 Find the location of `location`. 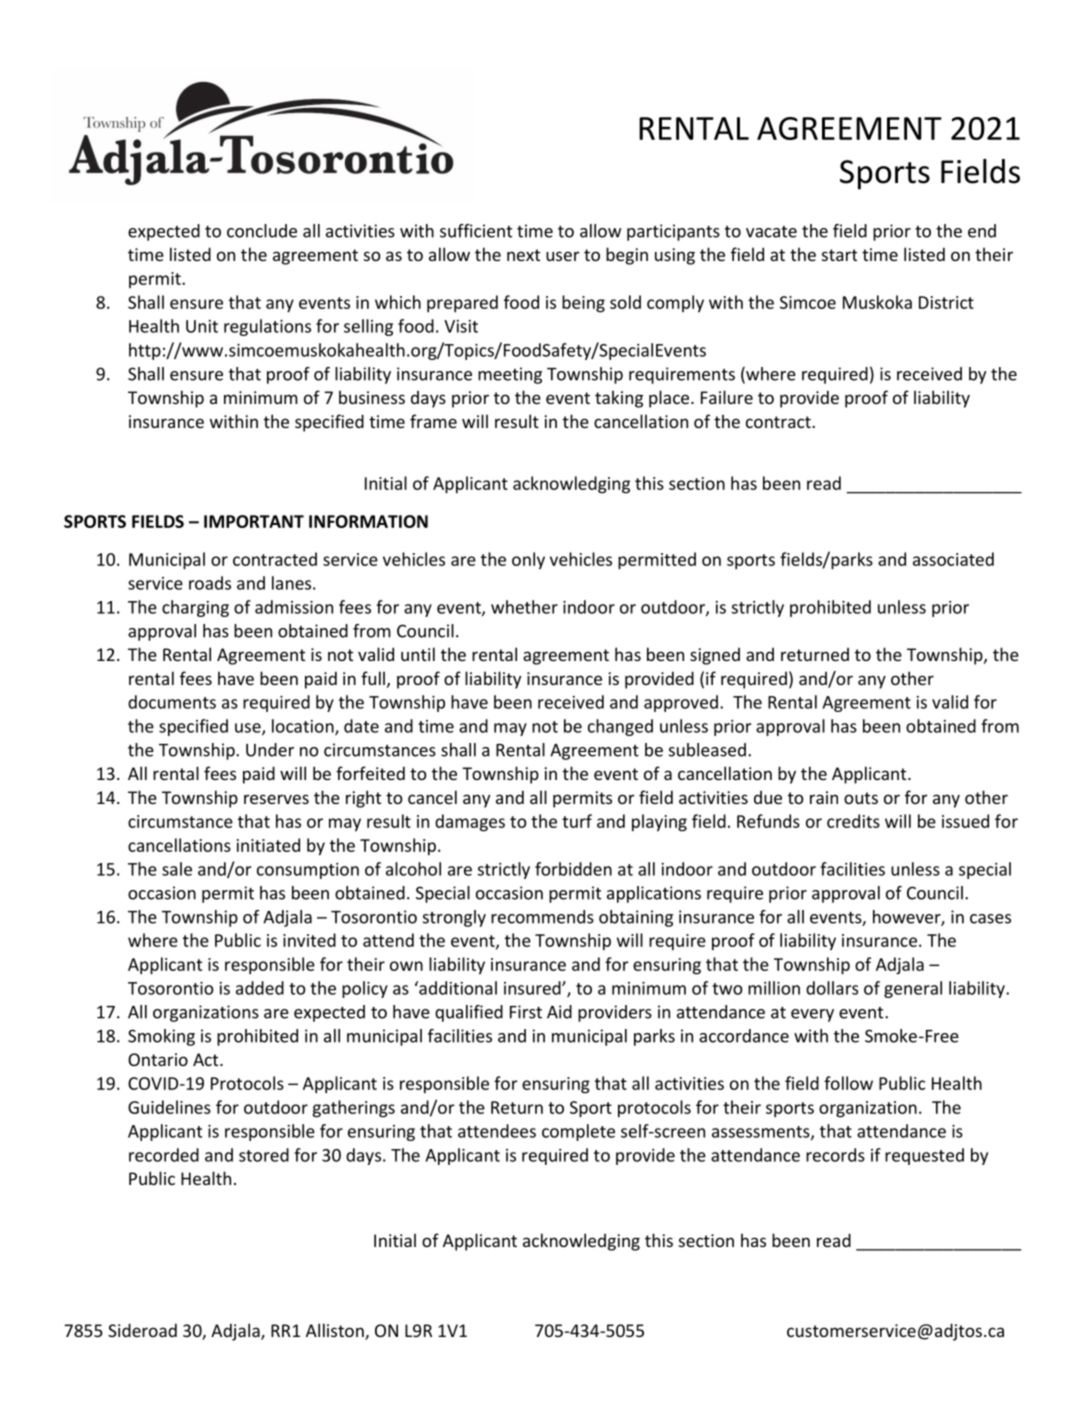

location is located at coordinates (304, 727).
